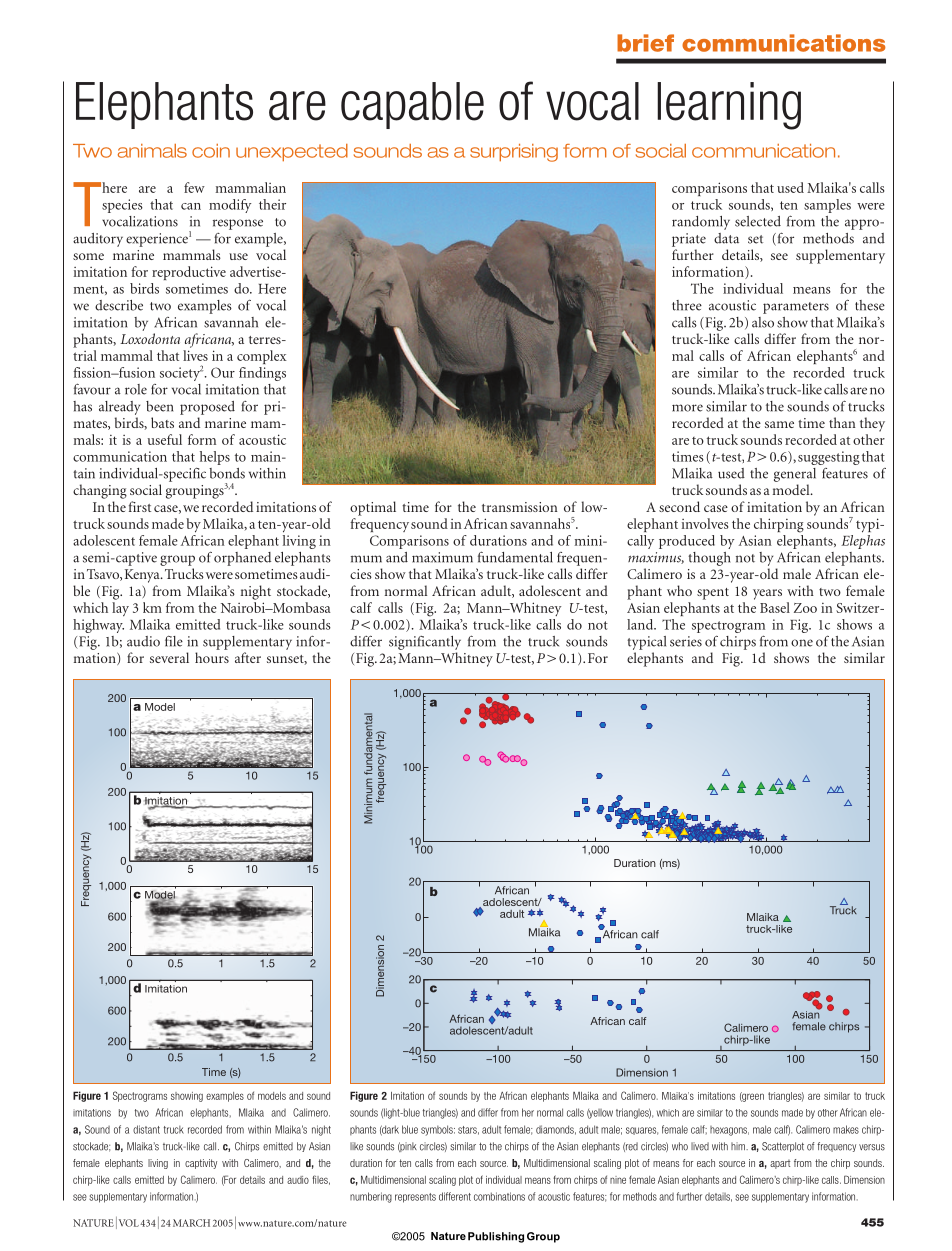 Image resolution: width=952 pixels, height=1251 pixels. I want to click on several, so click(169, 657).
